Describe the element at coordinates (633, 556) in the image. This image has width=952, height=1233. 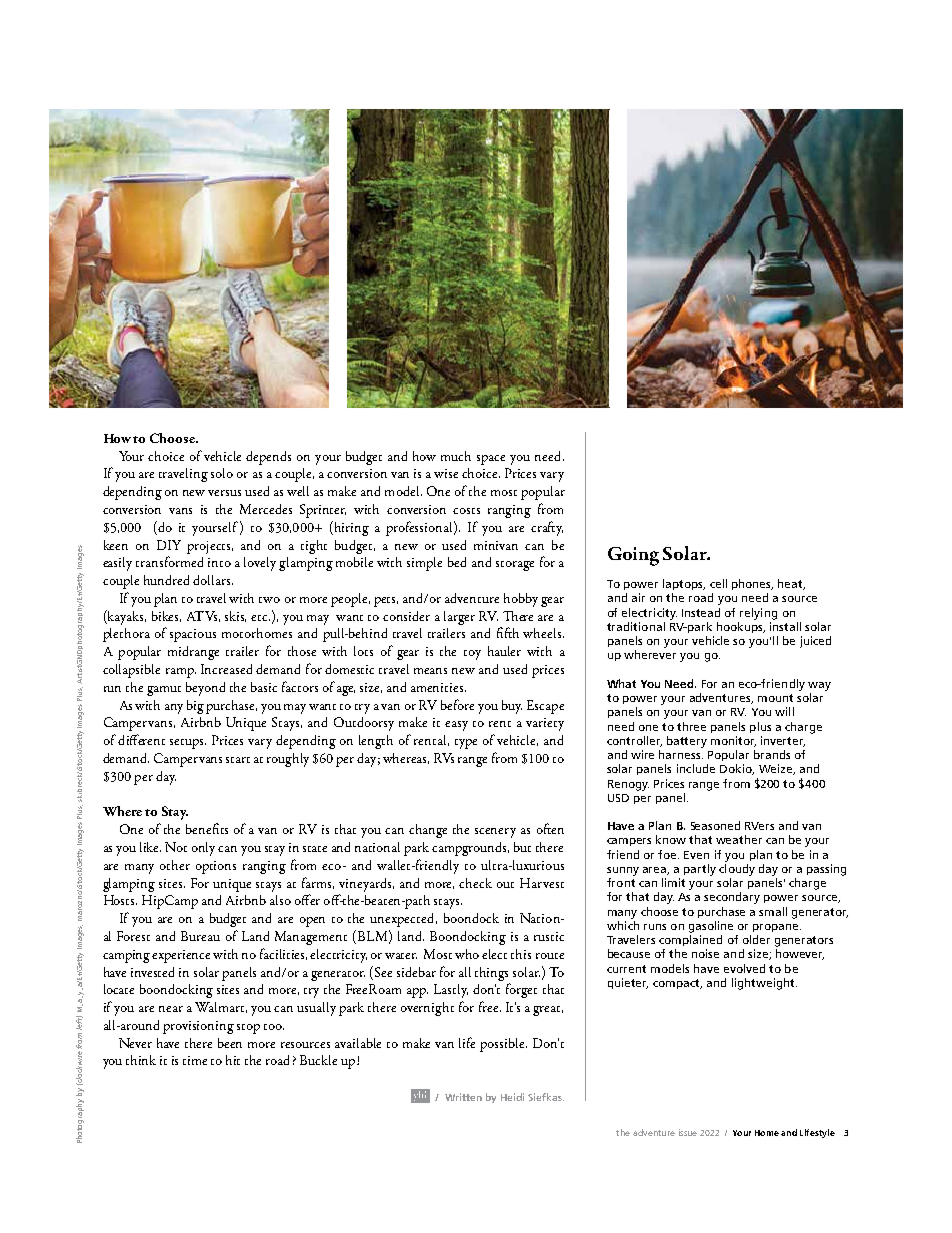
I see `Going` at that location.
